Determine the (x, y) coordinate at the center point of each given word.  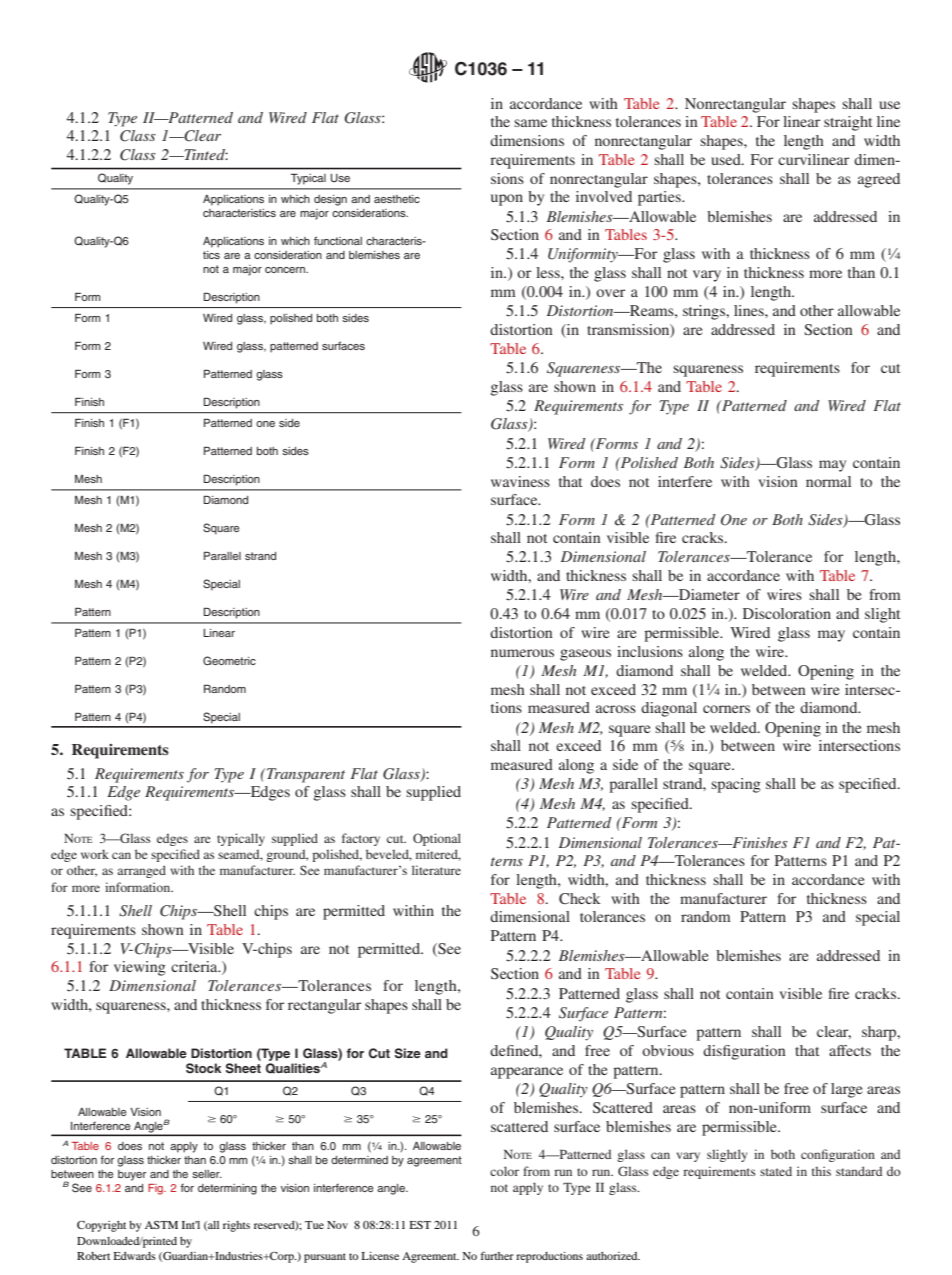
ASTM (161, 1225)
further (497, 1255)
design (330, 200)
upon (507, 200)
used (727, 159)
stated (776, 1171)
